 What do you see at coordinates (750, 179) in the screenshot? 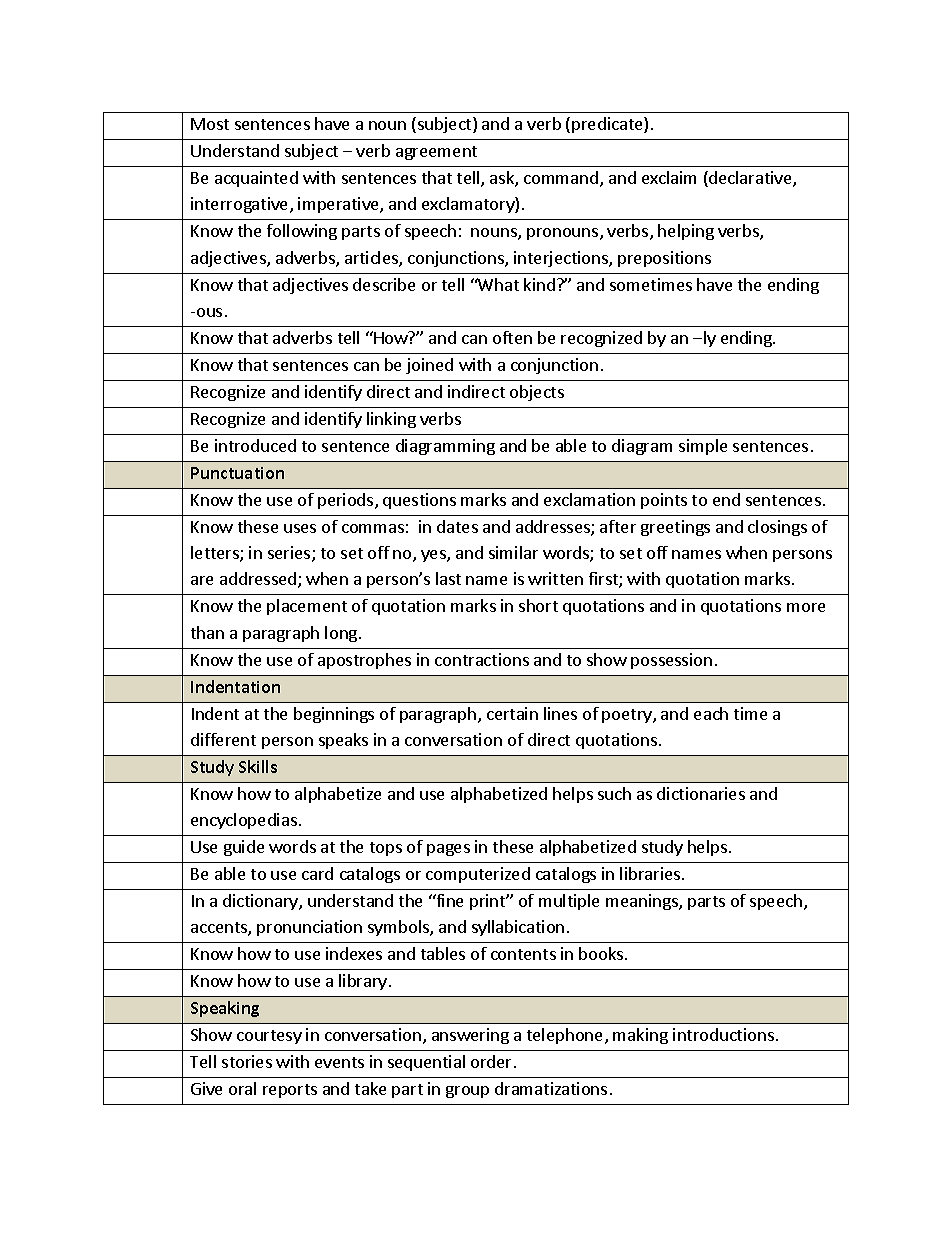
I see `declarative` at bounding box center [750, 179].
